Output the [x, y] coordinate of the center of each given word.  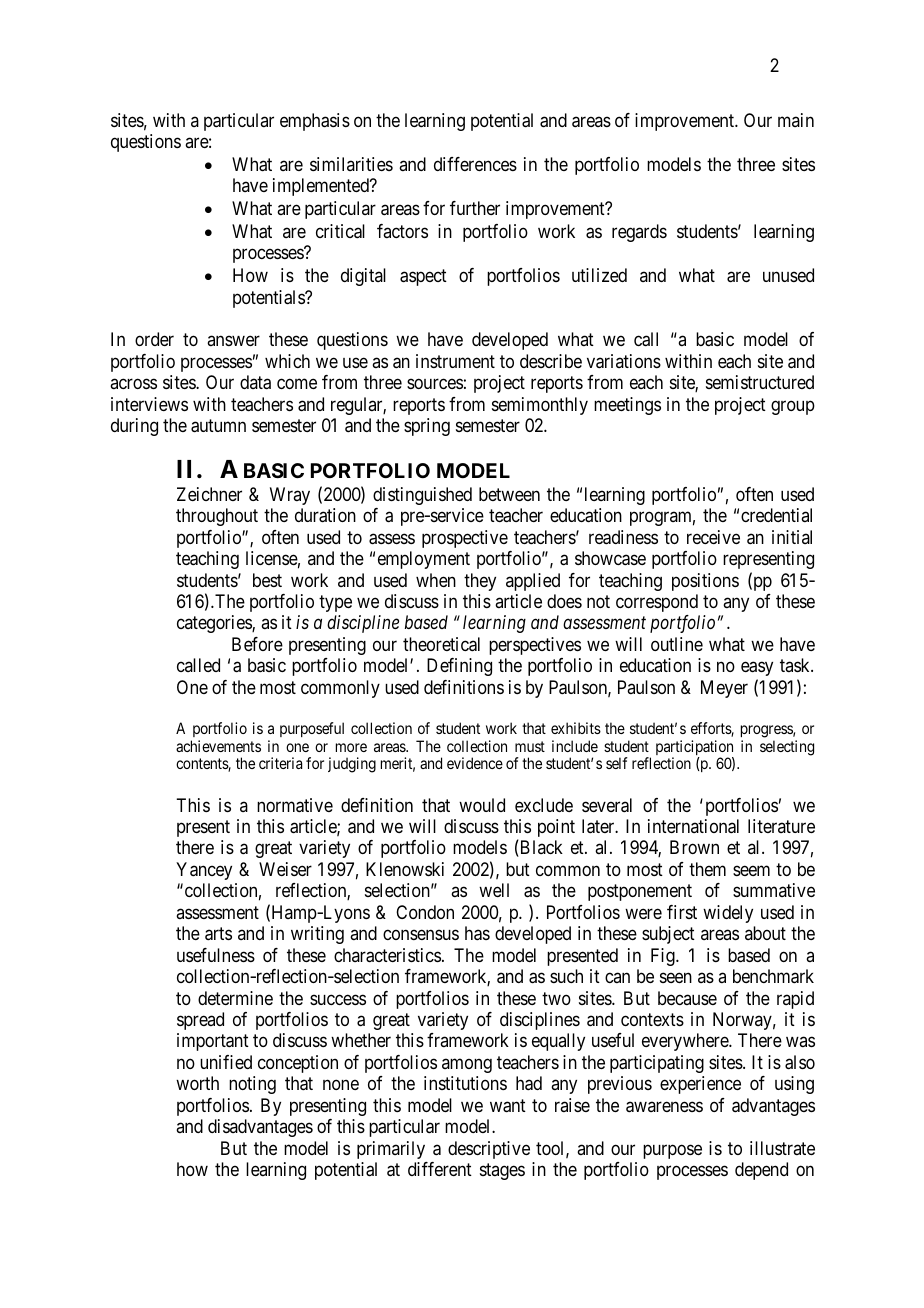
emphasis [315, 122]
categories [215, 624]
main [796, 120]
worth [197, 1083]
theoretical [441, 644]
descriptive [489, 1150]
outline [677, 644]
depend [761, 1171]
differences [475, 164]
